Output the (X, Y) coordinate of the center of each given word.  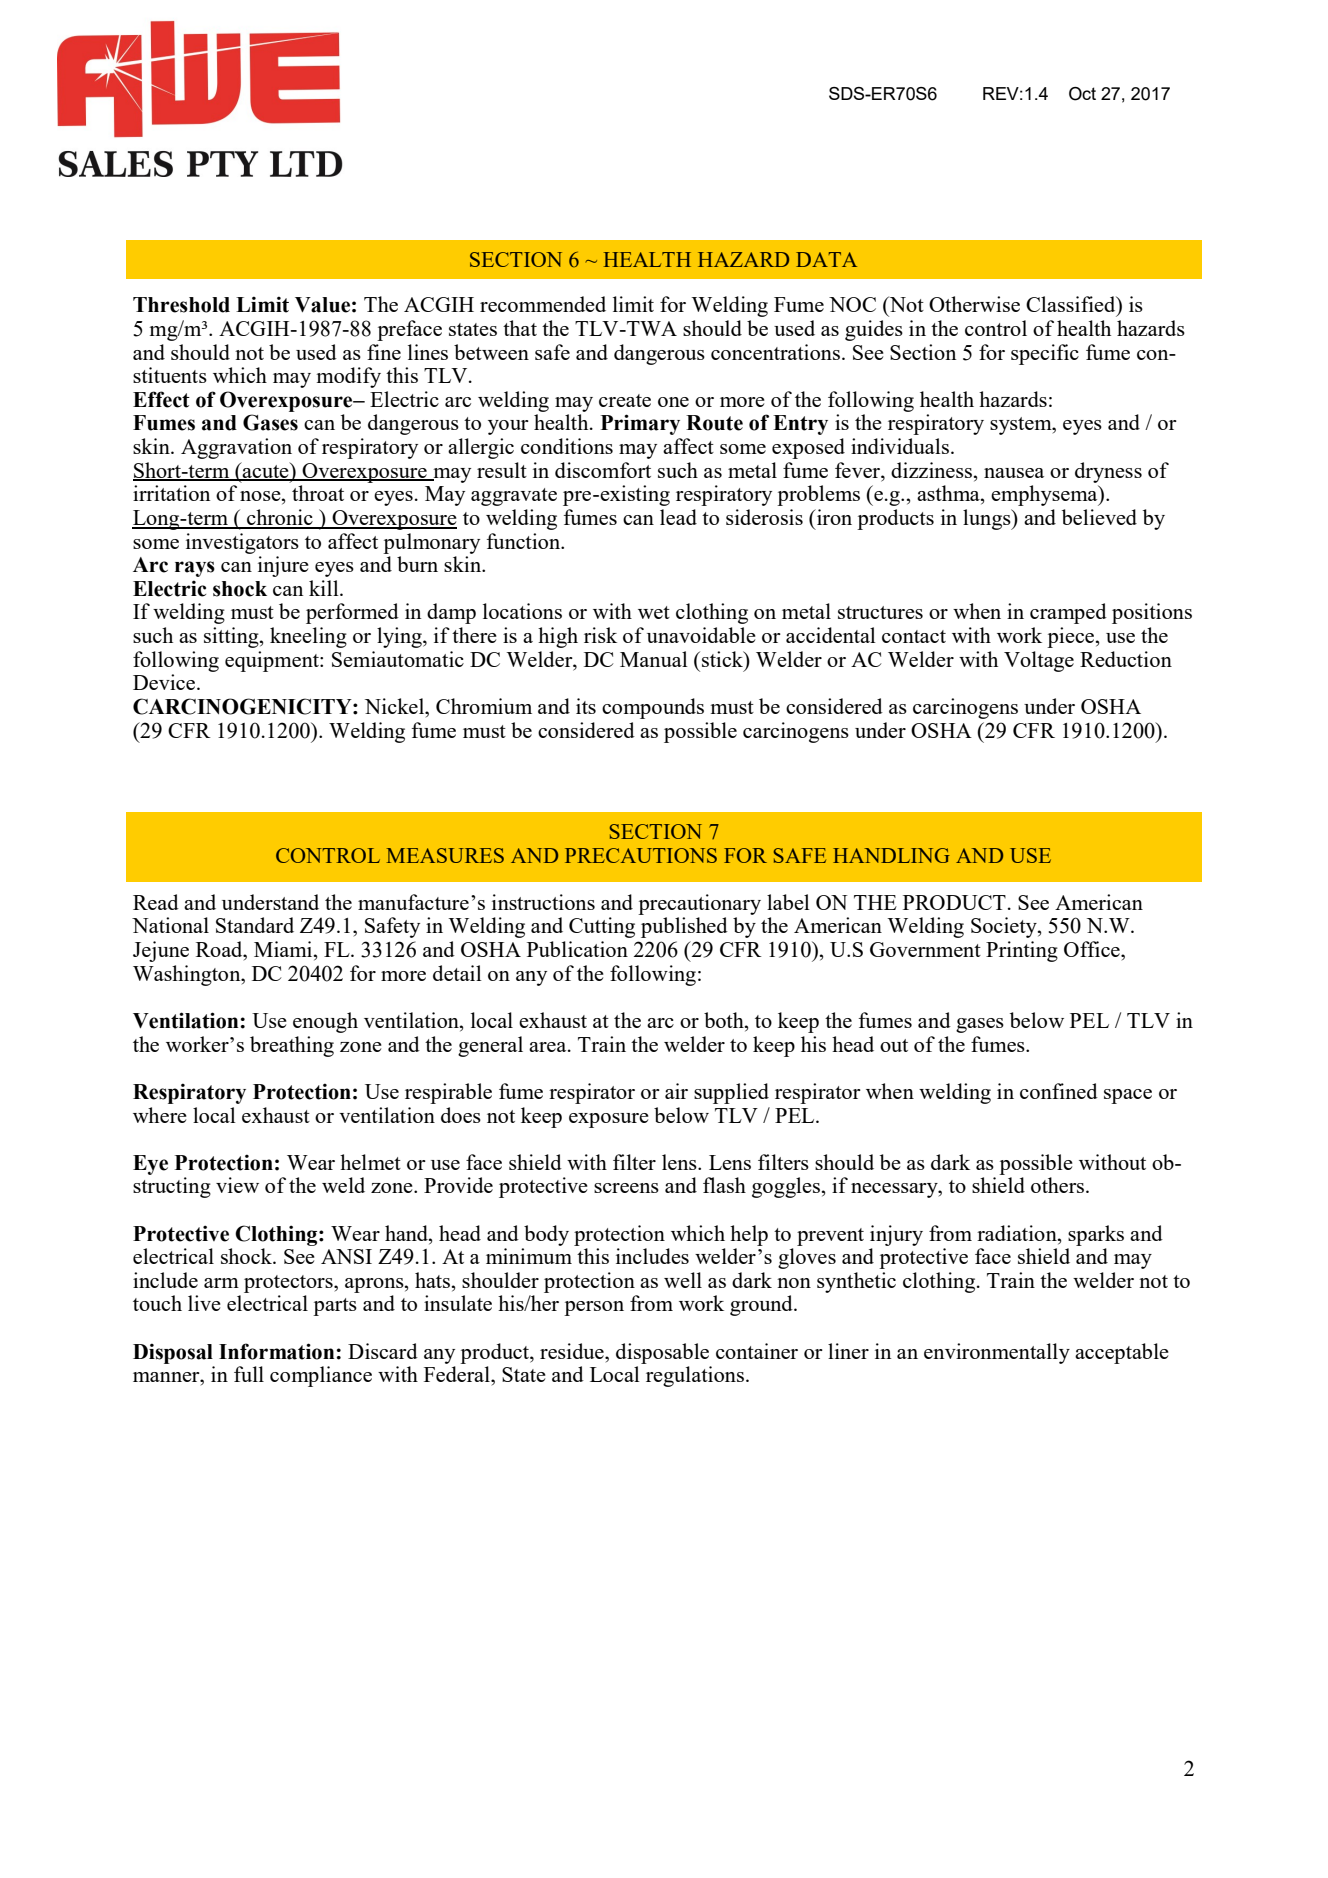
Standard (255, 925)
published (684, 927)
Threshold (181, 305)
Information (276, 1351)
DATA (826, 259)
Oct (1082, 94)
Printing (1022, 951)
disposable (662, 1353)
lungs (988, 519)
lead (678, 517)
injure (283, 566)
